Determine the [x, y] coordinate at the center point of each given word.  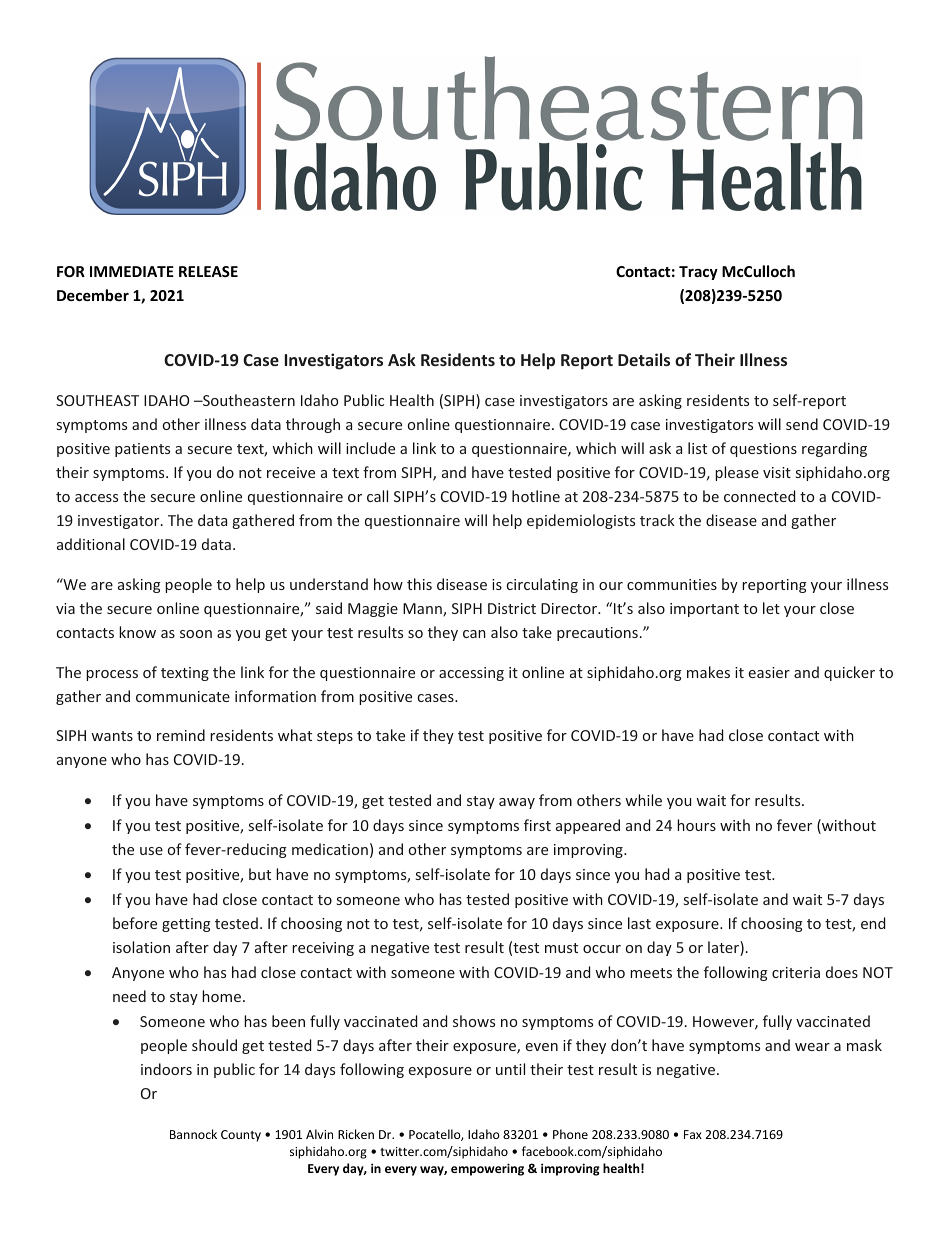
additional [91, 544]
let [771, 608]
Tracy [698, 273]
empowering [487, 1169]
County [241, 1136]
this [419, 584]
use [151, 851]
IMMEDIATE [132, 271]
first [537, 825]
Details [644, 359]
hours [696, 825]
